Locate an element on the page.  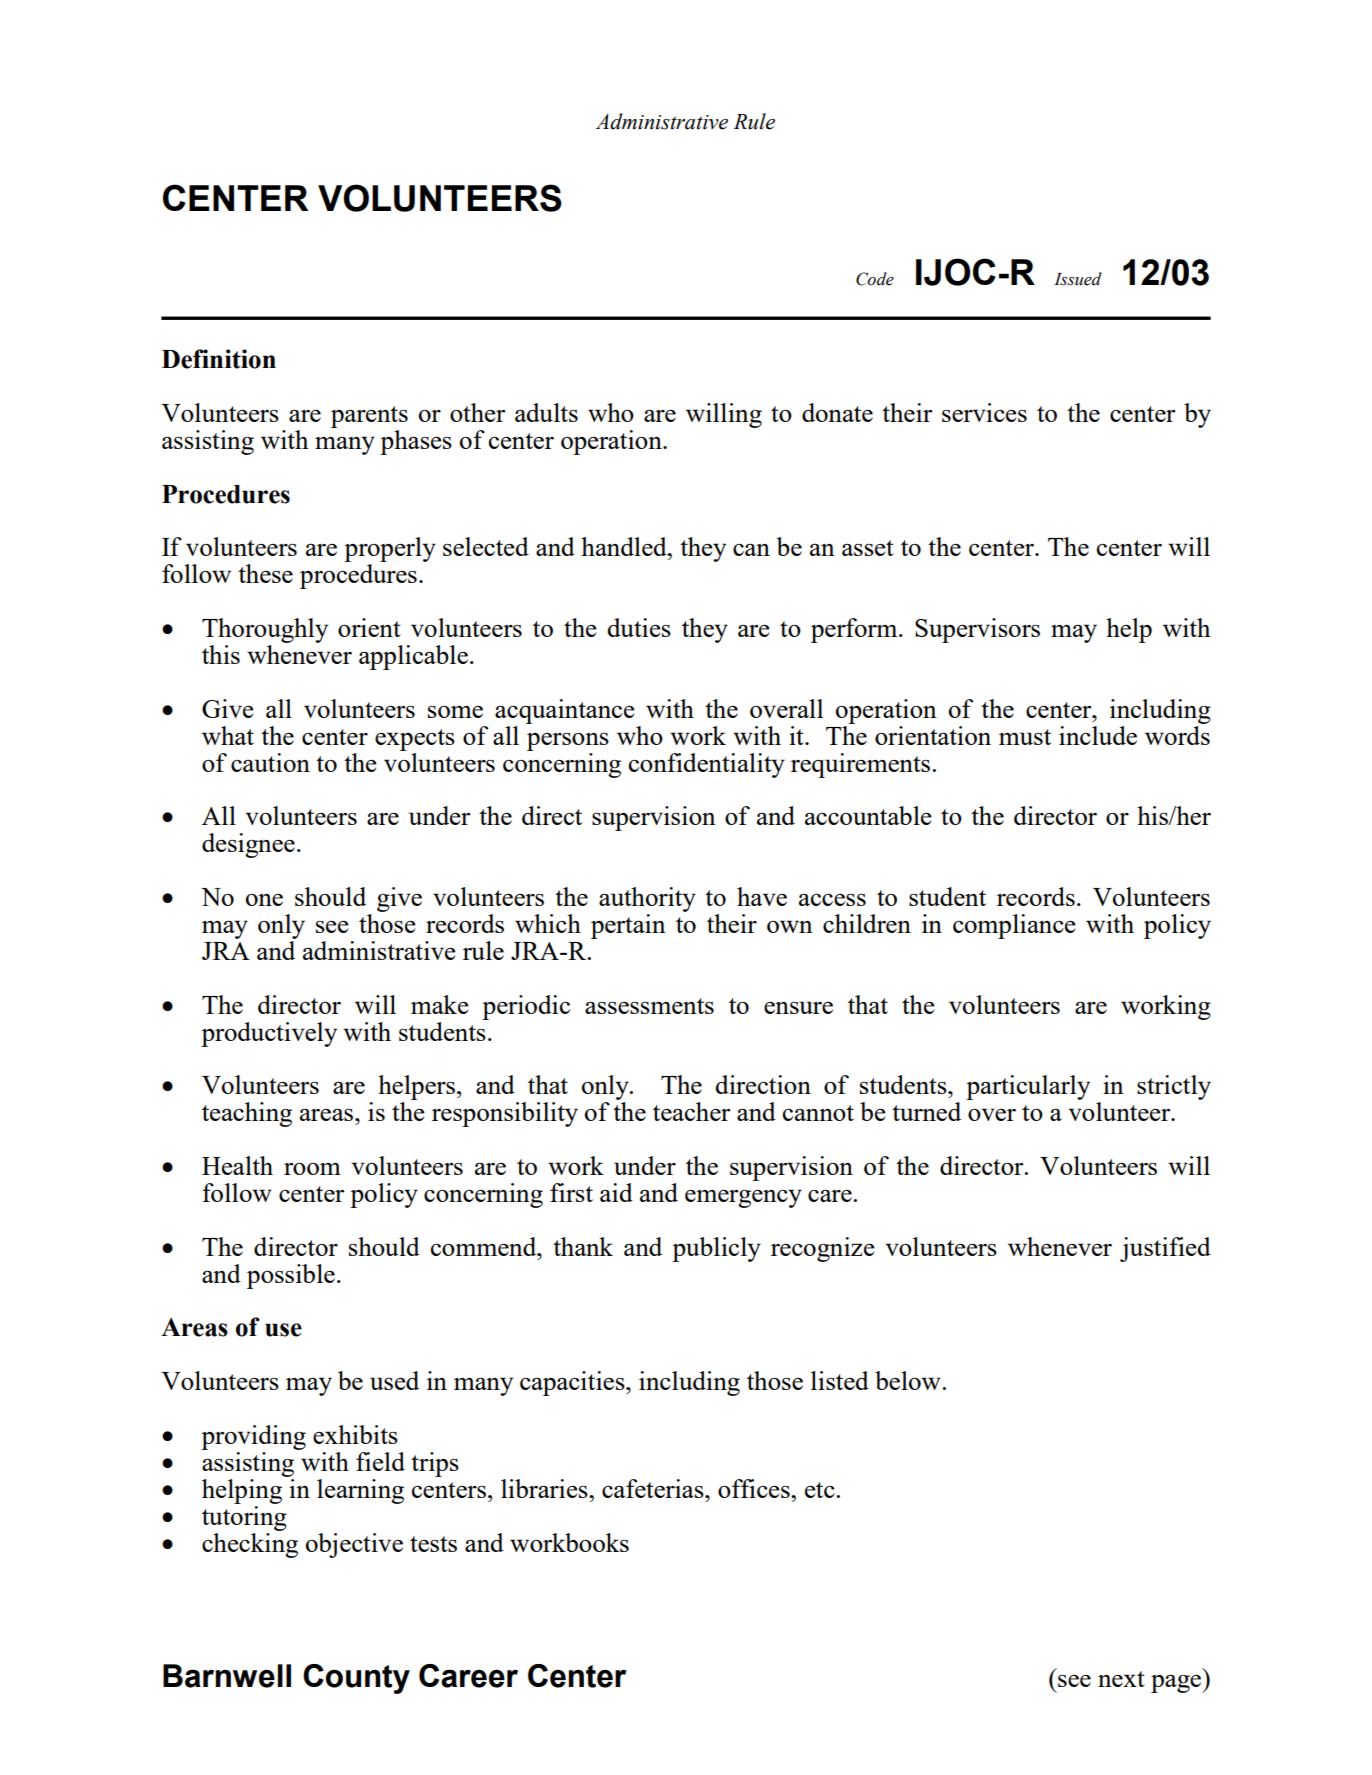
Code is located at coordinates (875, 279).
